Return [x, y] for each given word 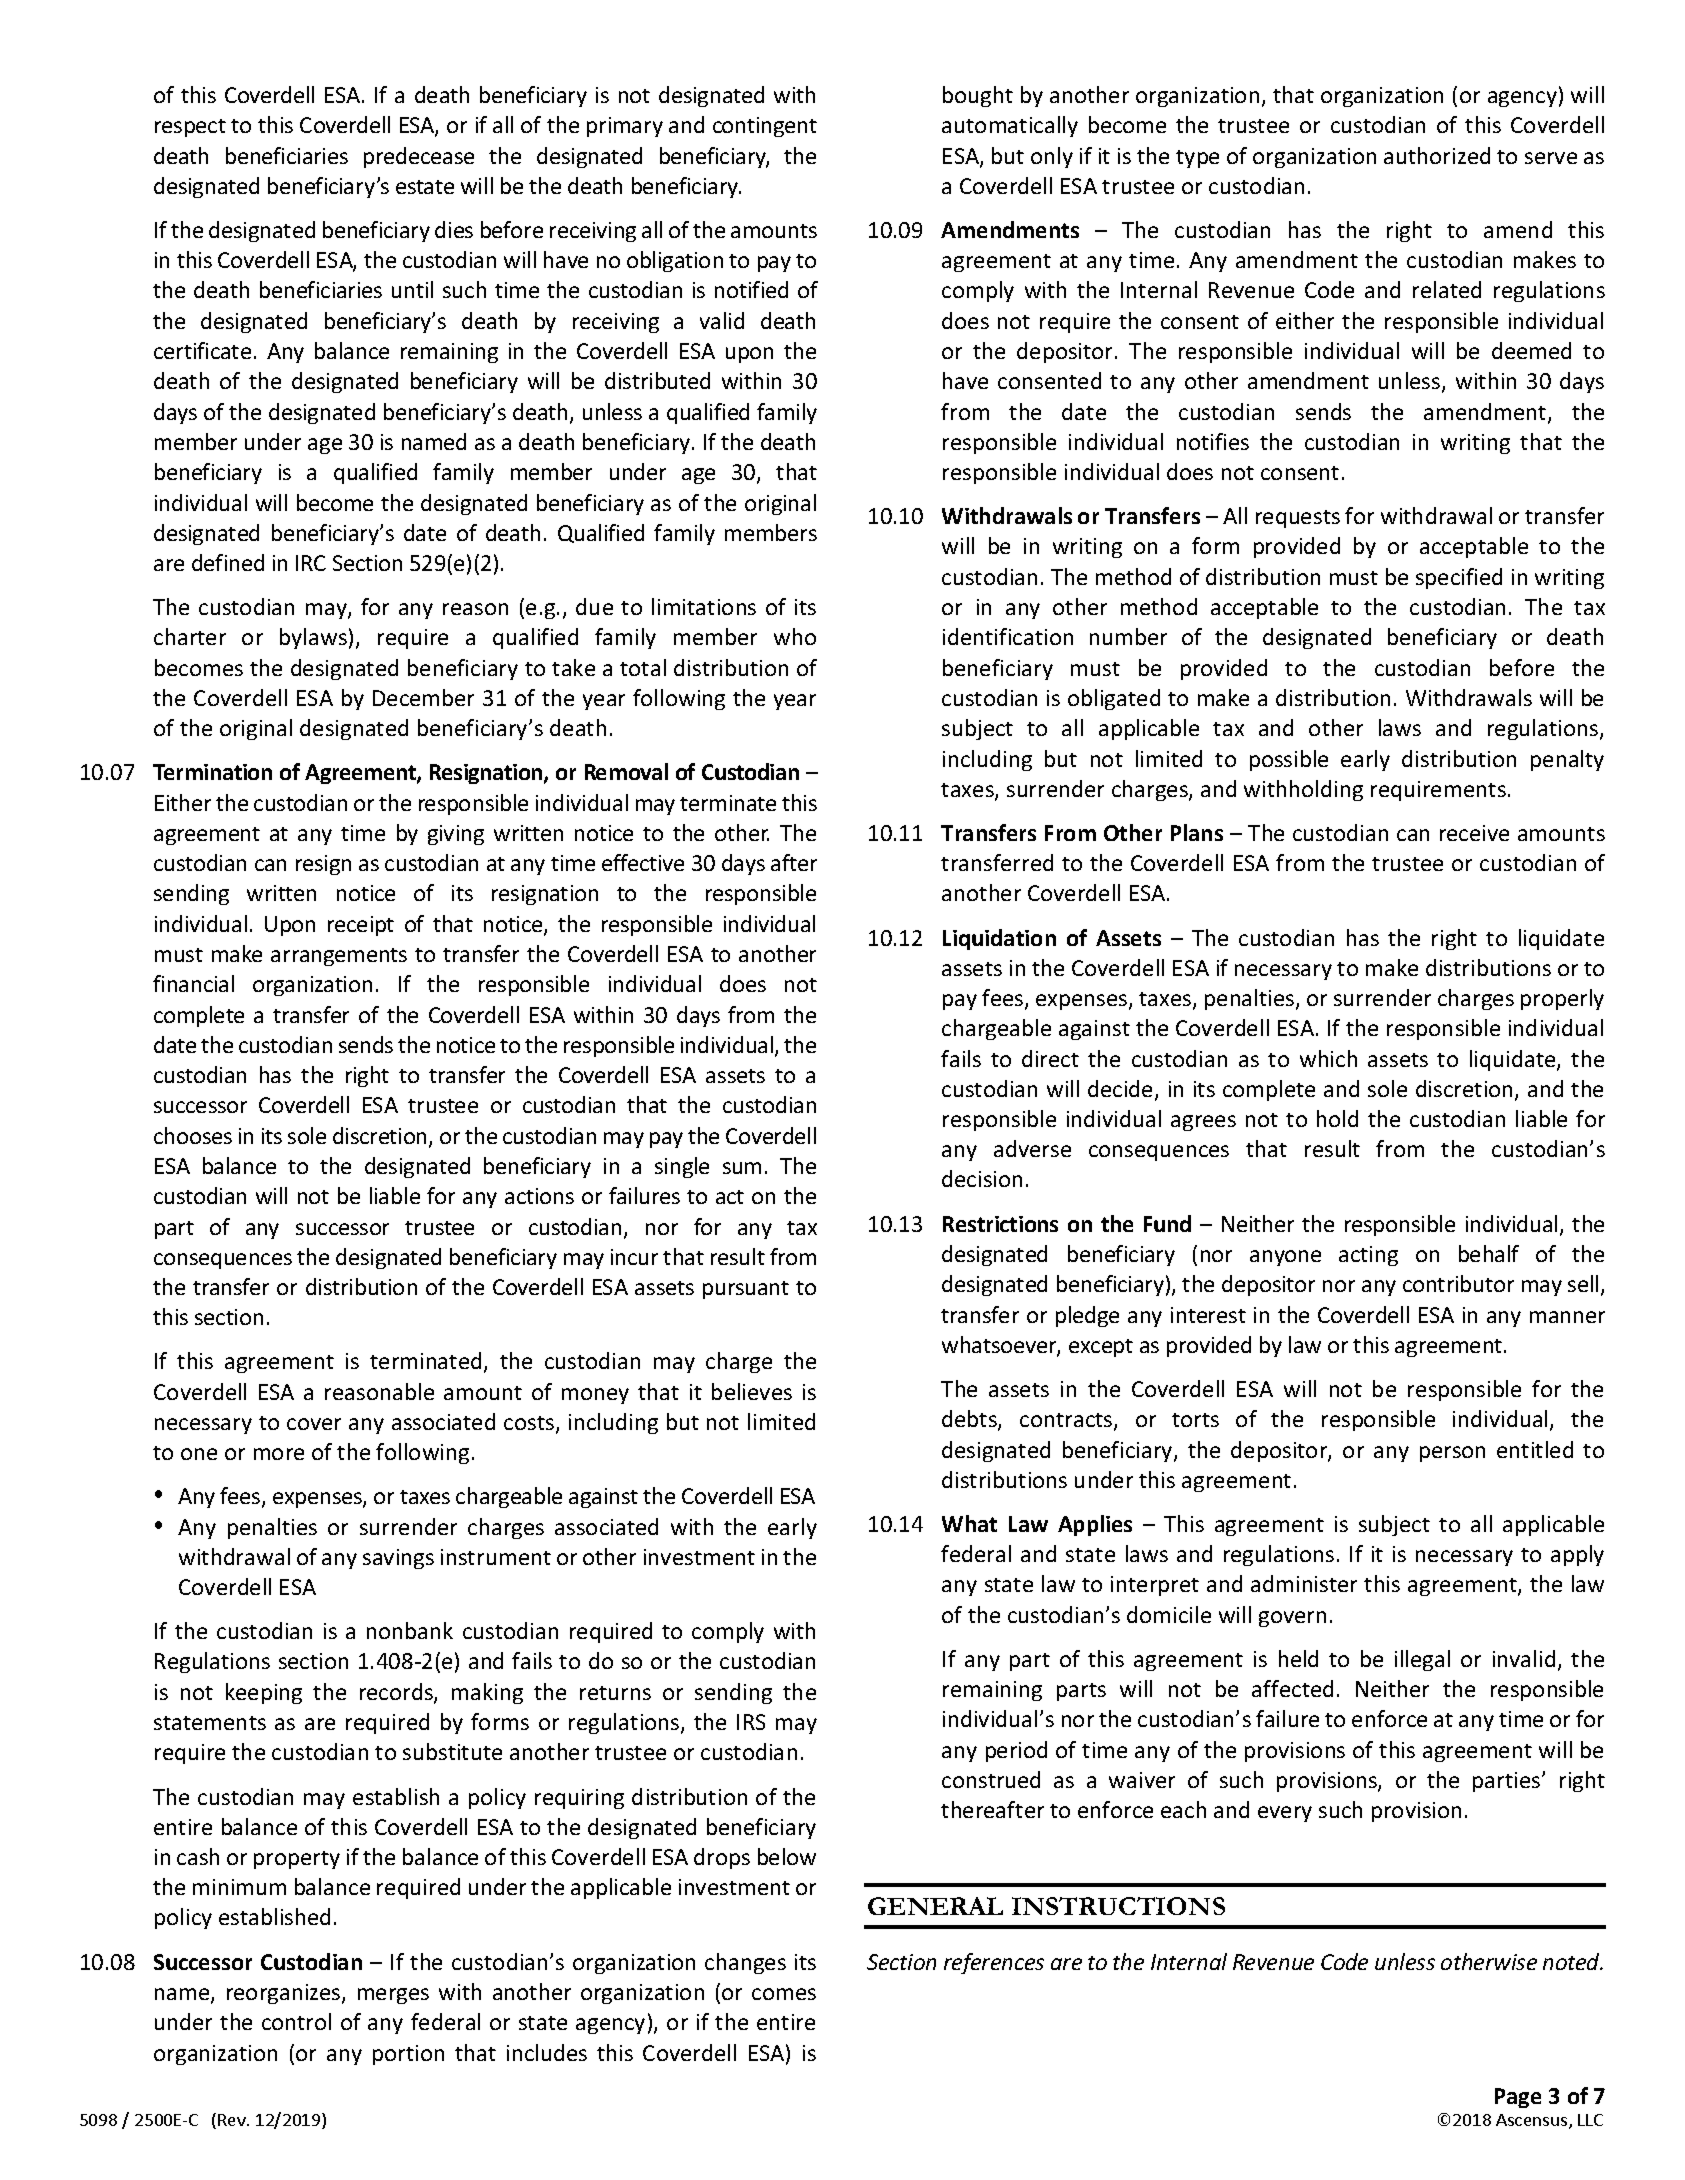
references [994, 1963]
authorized [1437, 155]
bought [978, 96]
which [1328, 1058]
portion [408, 2055]
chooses [193, 1135]
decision [982, 1178]
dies [454, 229]
